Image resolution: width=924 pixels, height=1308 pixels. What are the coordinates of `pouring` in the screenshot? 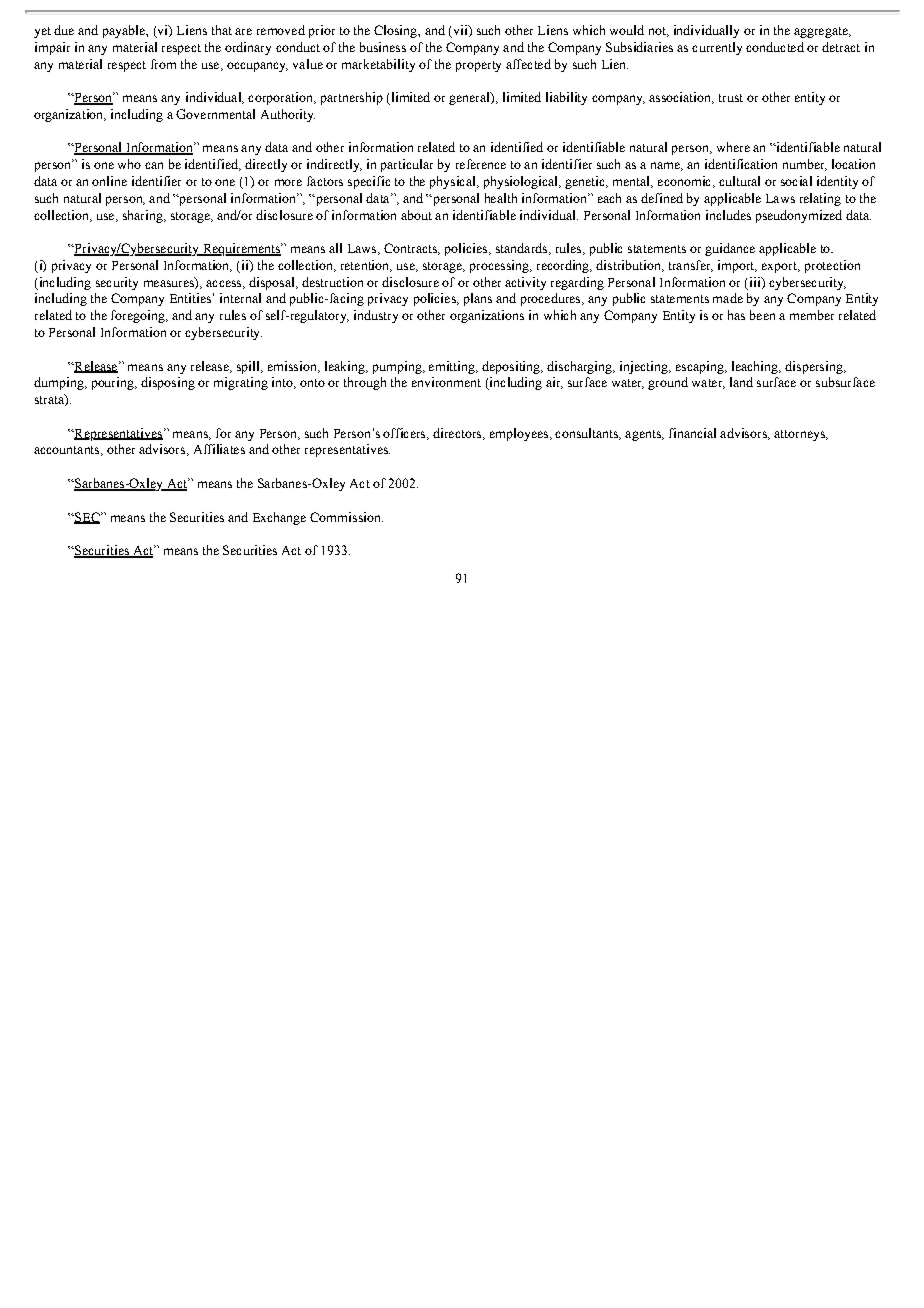 It's located at (114, 383).
